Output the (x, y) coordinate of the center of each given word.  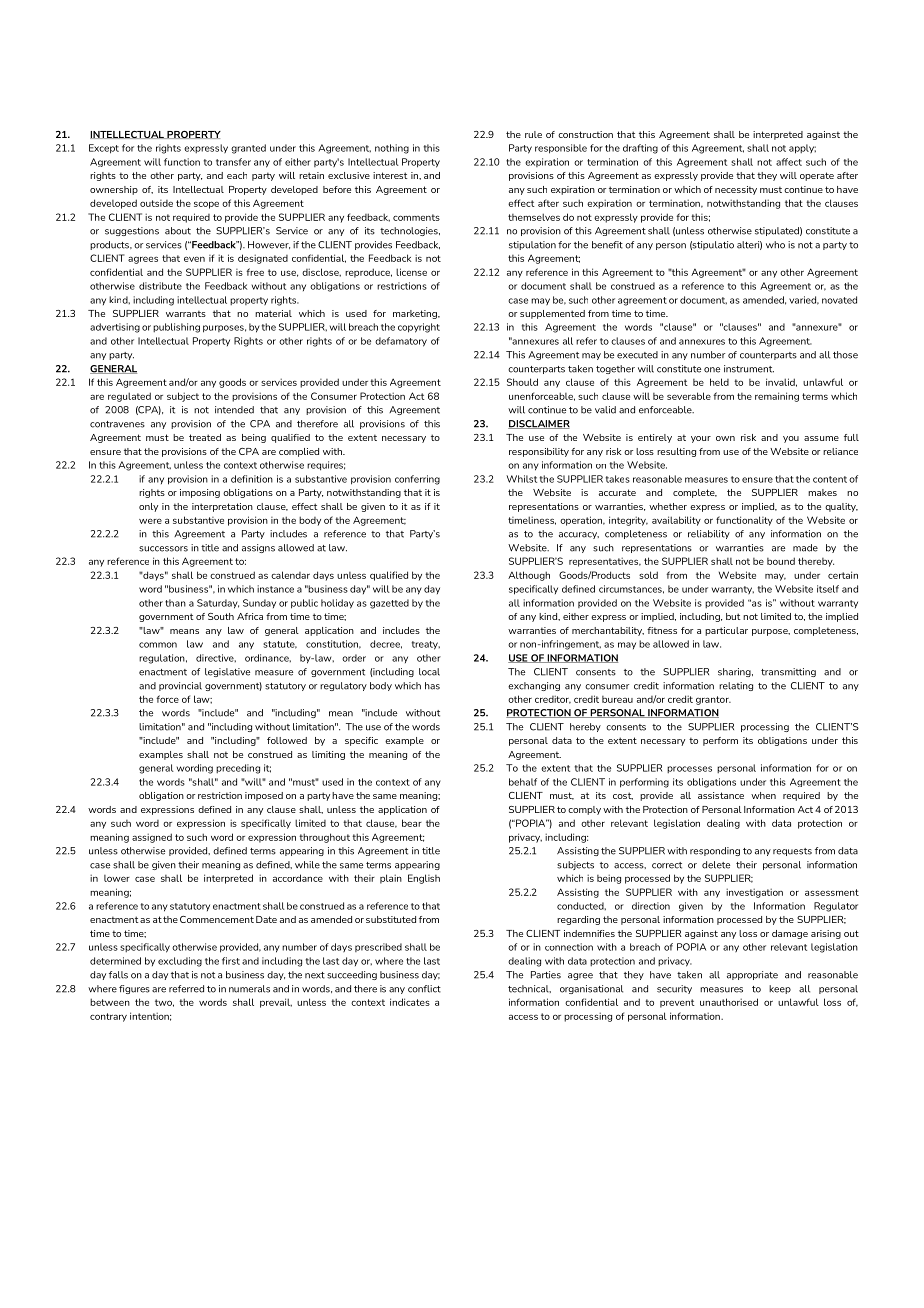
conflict (424, 989)
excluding (180, 962)
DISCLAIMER (539, 424)
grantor (713, 700)
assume (821, 438)
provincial (180, 686)
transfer (233, 162)
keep (780, 989)
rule (533, 134)
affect (789, 162)
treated (205, 437)
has (432, 686)
